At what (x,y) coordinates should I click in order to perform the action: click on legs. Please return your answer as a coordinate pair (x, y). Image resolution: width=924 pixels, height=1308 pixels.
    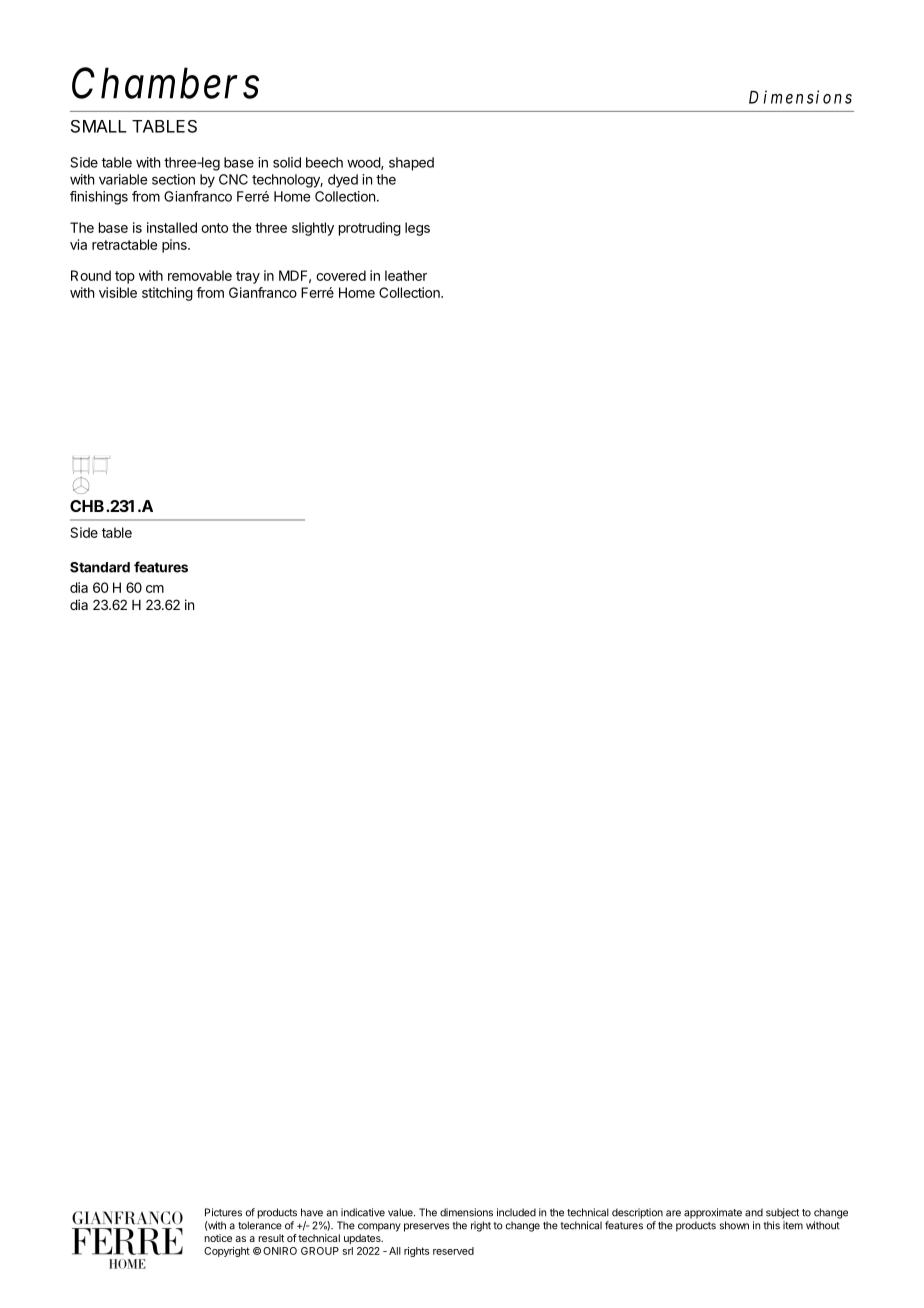
    Looking at the image, I should click on (417, 229).
